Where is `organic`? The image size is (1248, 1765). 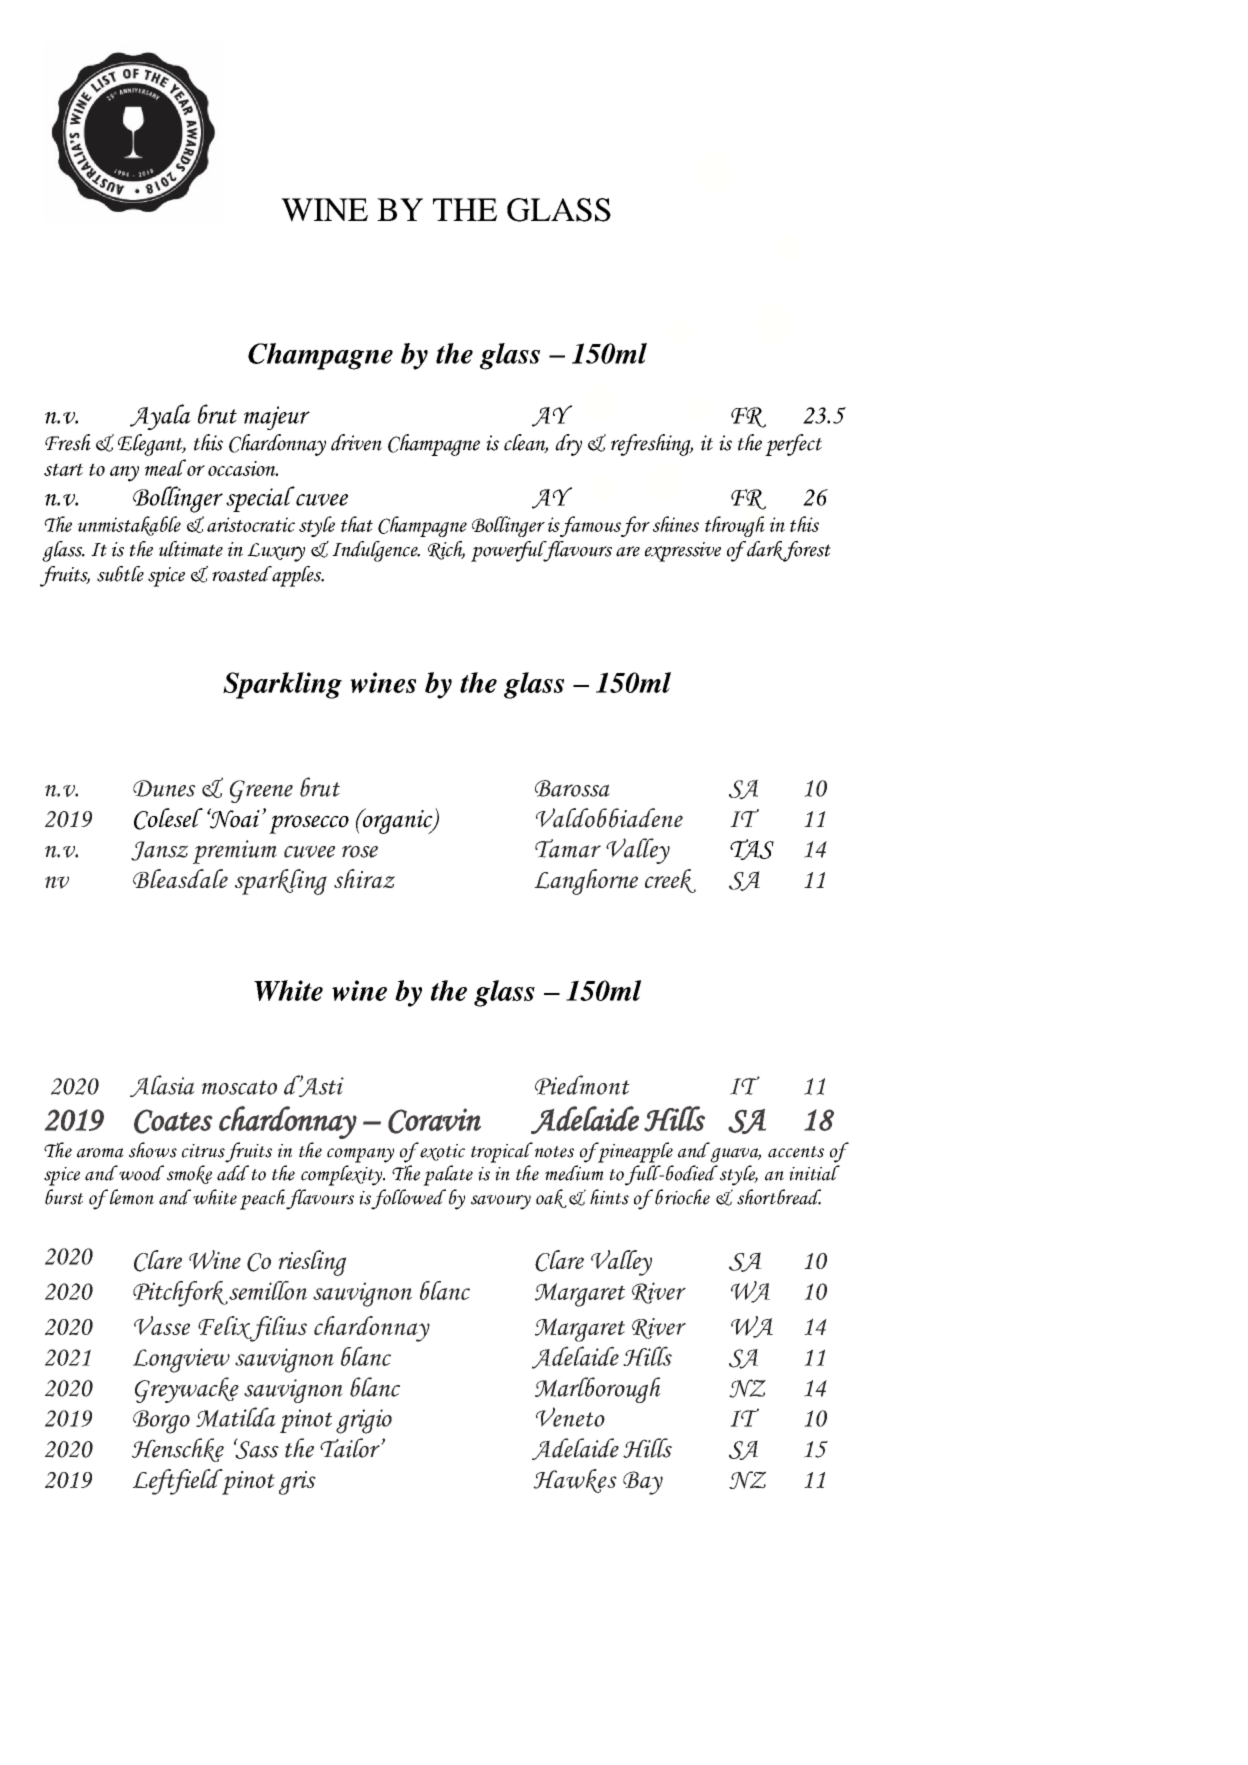
organic is located at coordinates (397, 821).
